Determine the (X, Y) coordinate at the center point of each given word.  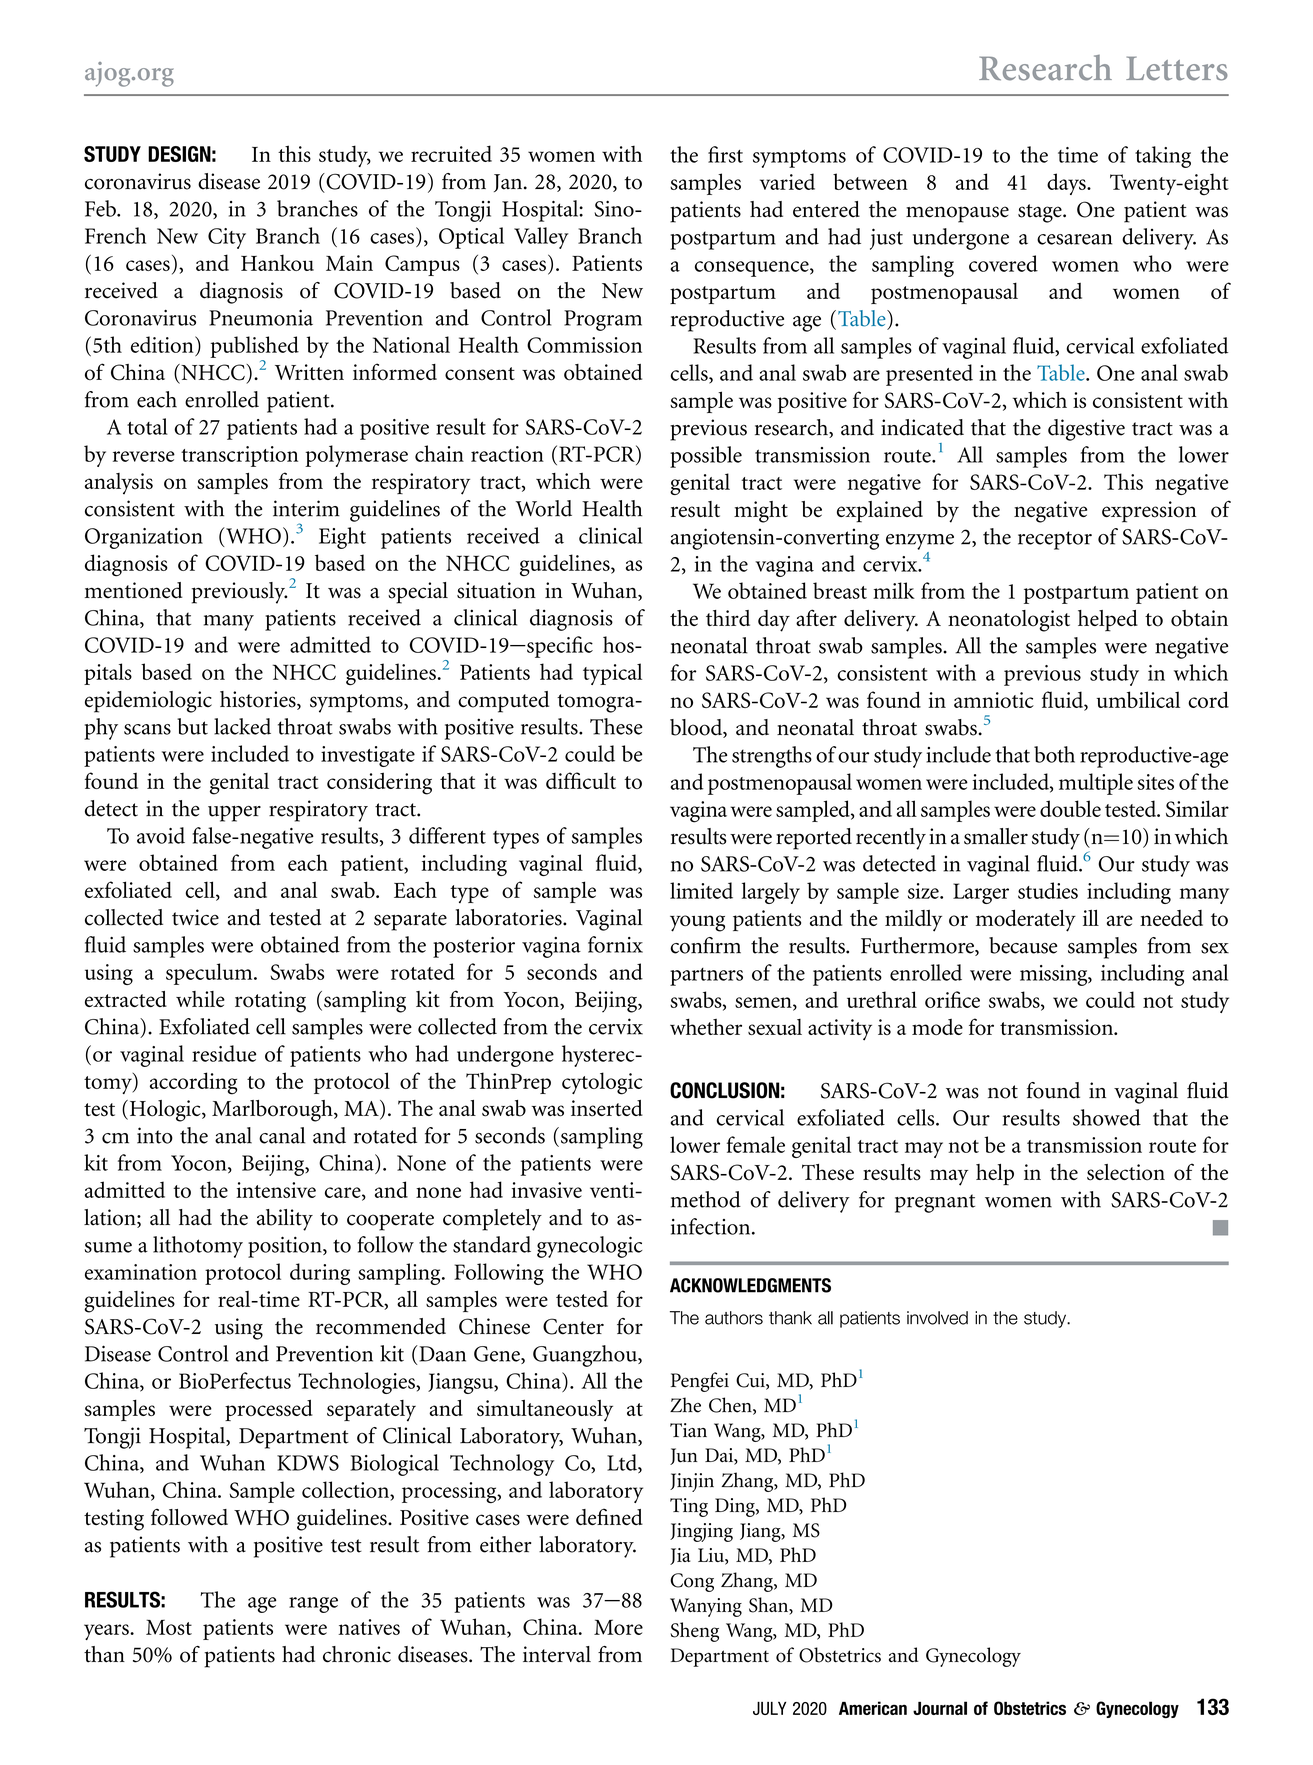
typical (612, 674)
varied (787, 181)
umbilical (1138, 699)
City (227, 238)
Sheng (694, 1632)
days (1067, 184)
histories (259, 700)
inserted (607, 1108)
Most (169, 1627)
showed (1107, 1117)
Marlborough (273, 1111)
